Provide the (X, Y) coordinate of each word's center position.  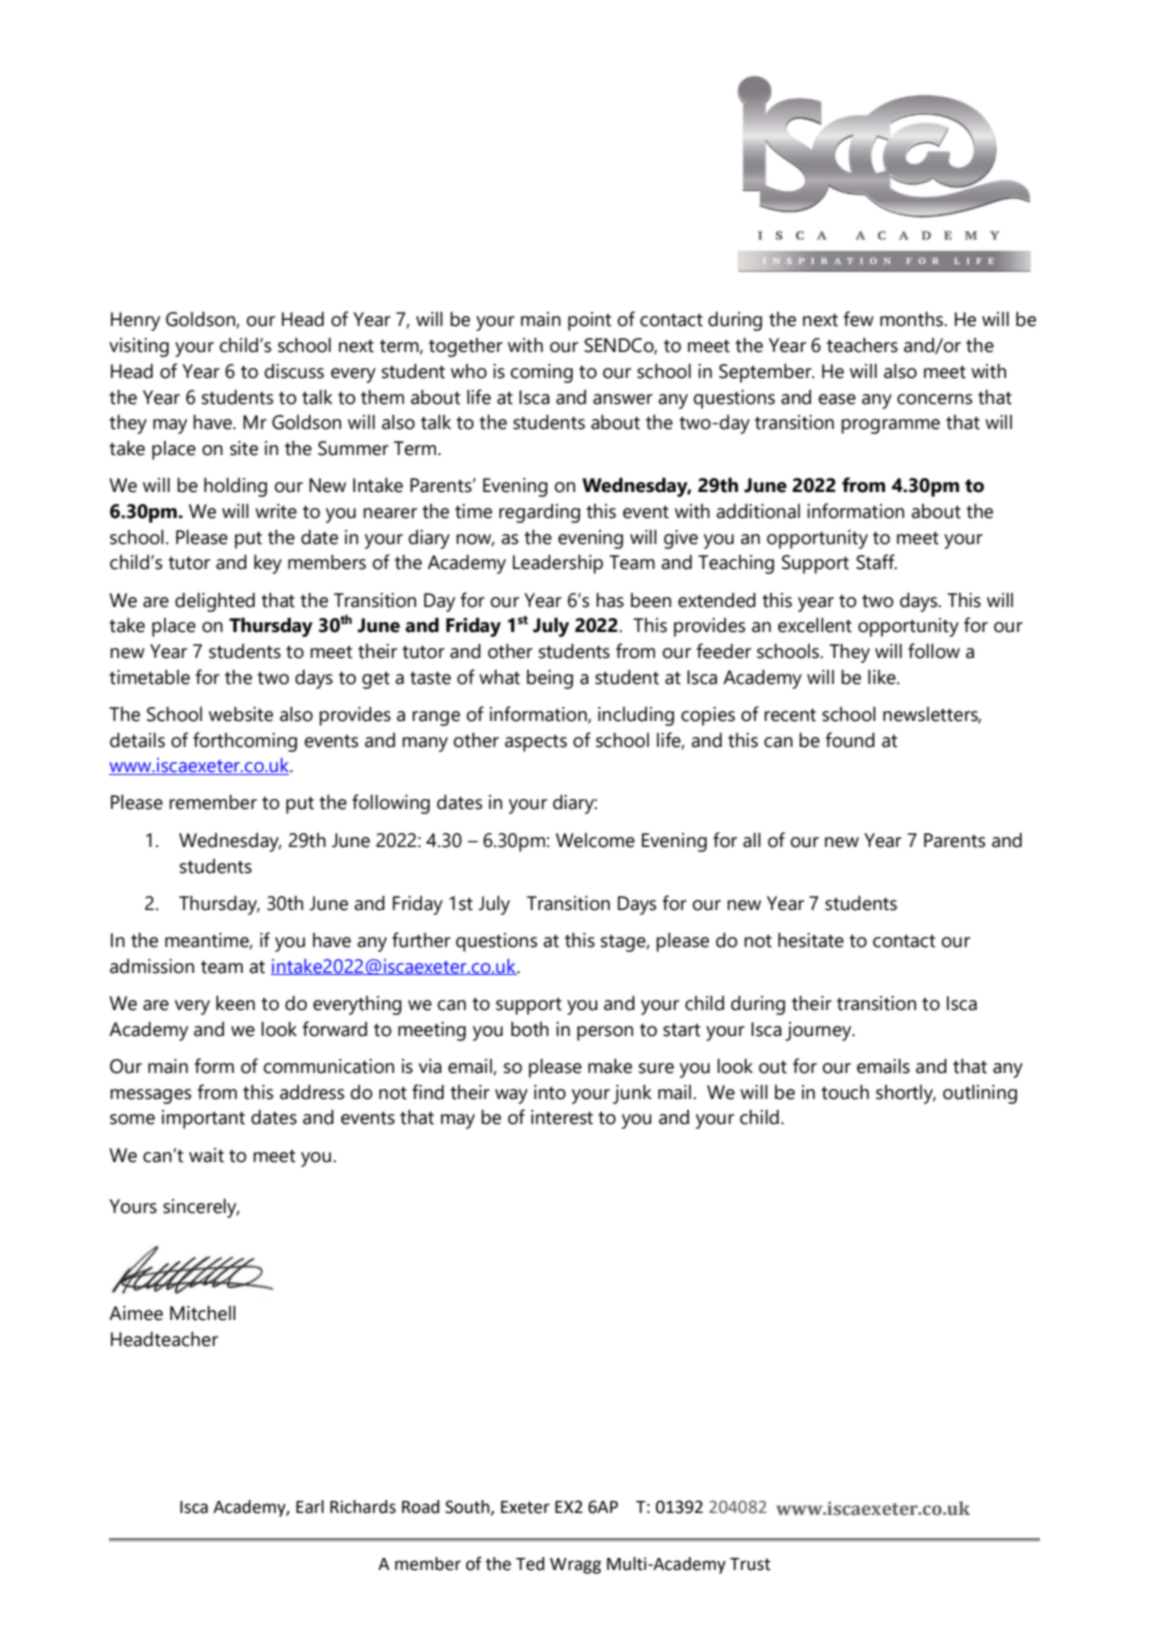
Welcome (595, 840)
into (550, 1092)
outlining (980, 1094)
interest (562, 1117)
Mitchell (203, 1313)
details (137, 740)
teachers (862, 345)
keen (235, 1003)
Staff (876, 562)
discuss (294, 371)
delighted (215, 602)
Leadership (558, 564)
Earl (310, 1507)
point (589, 321)
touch (845, 1092)
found (850, 740)
